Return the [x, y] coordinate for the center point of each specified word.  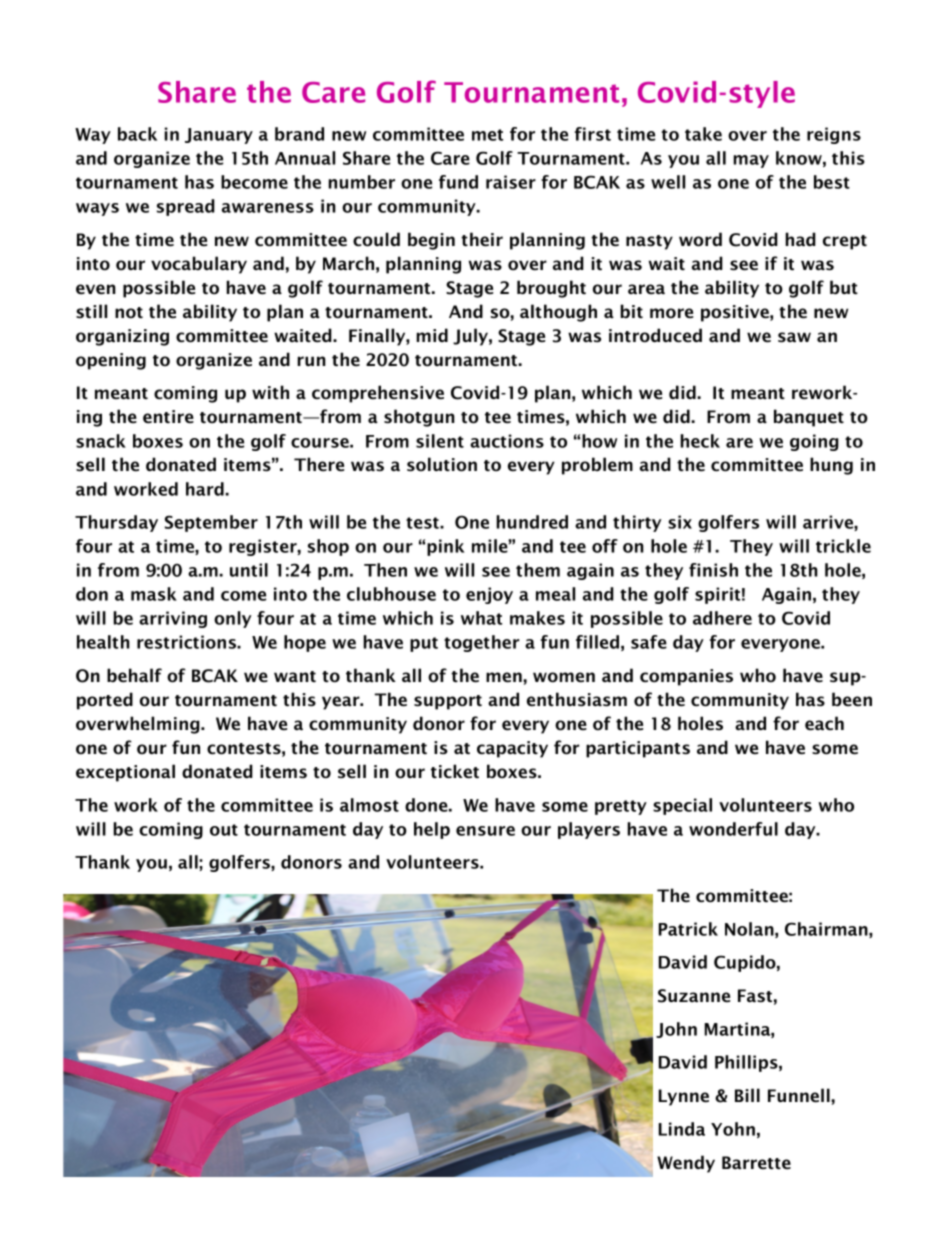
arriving [173, 619]
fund [458, 182]
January [219, 136]
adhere [722, 618]
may [751, 161]
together [481, 643]
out [224, 830]
